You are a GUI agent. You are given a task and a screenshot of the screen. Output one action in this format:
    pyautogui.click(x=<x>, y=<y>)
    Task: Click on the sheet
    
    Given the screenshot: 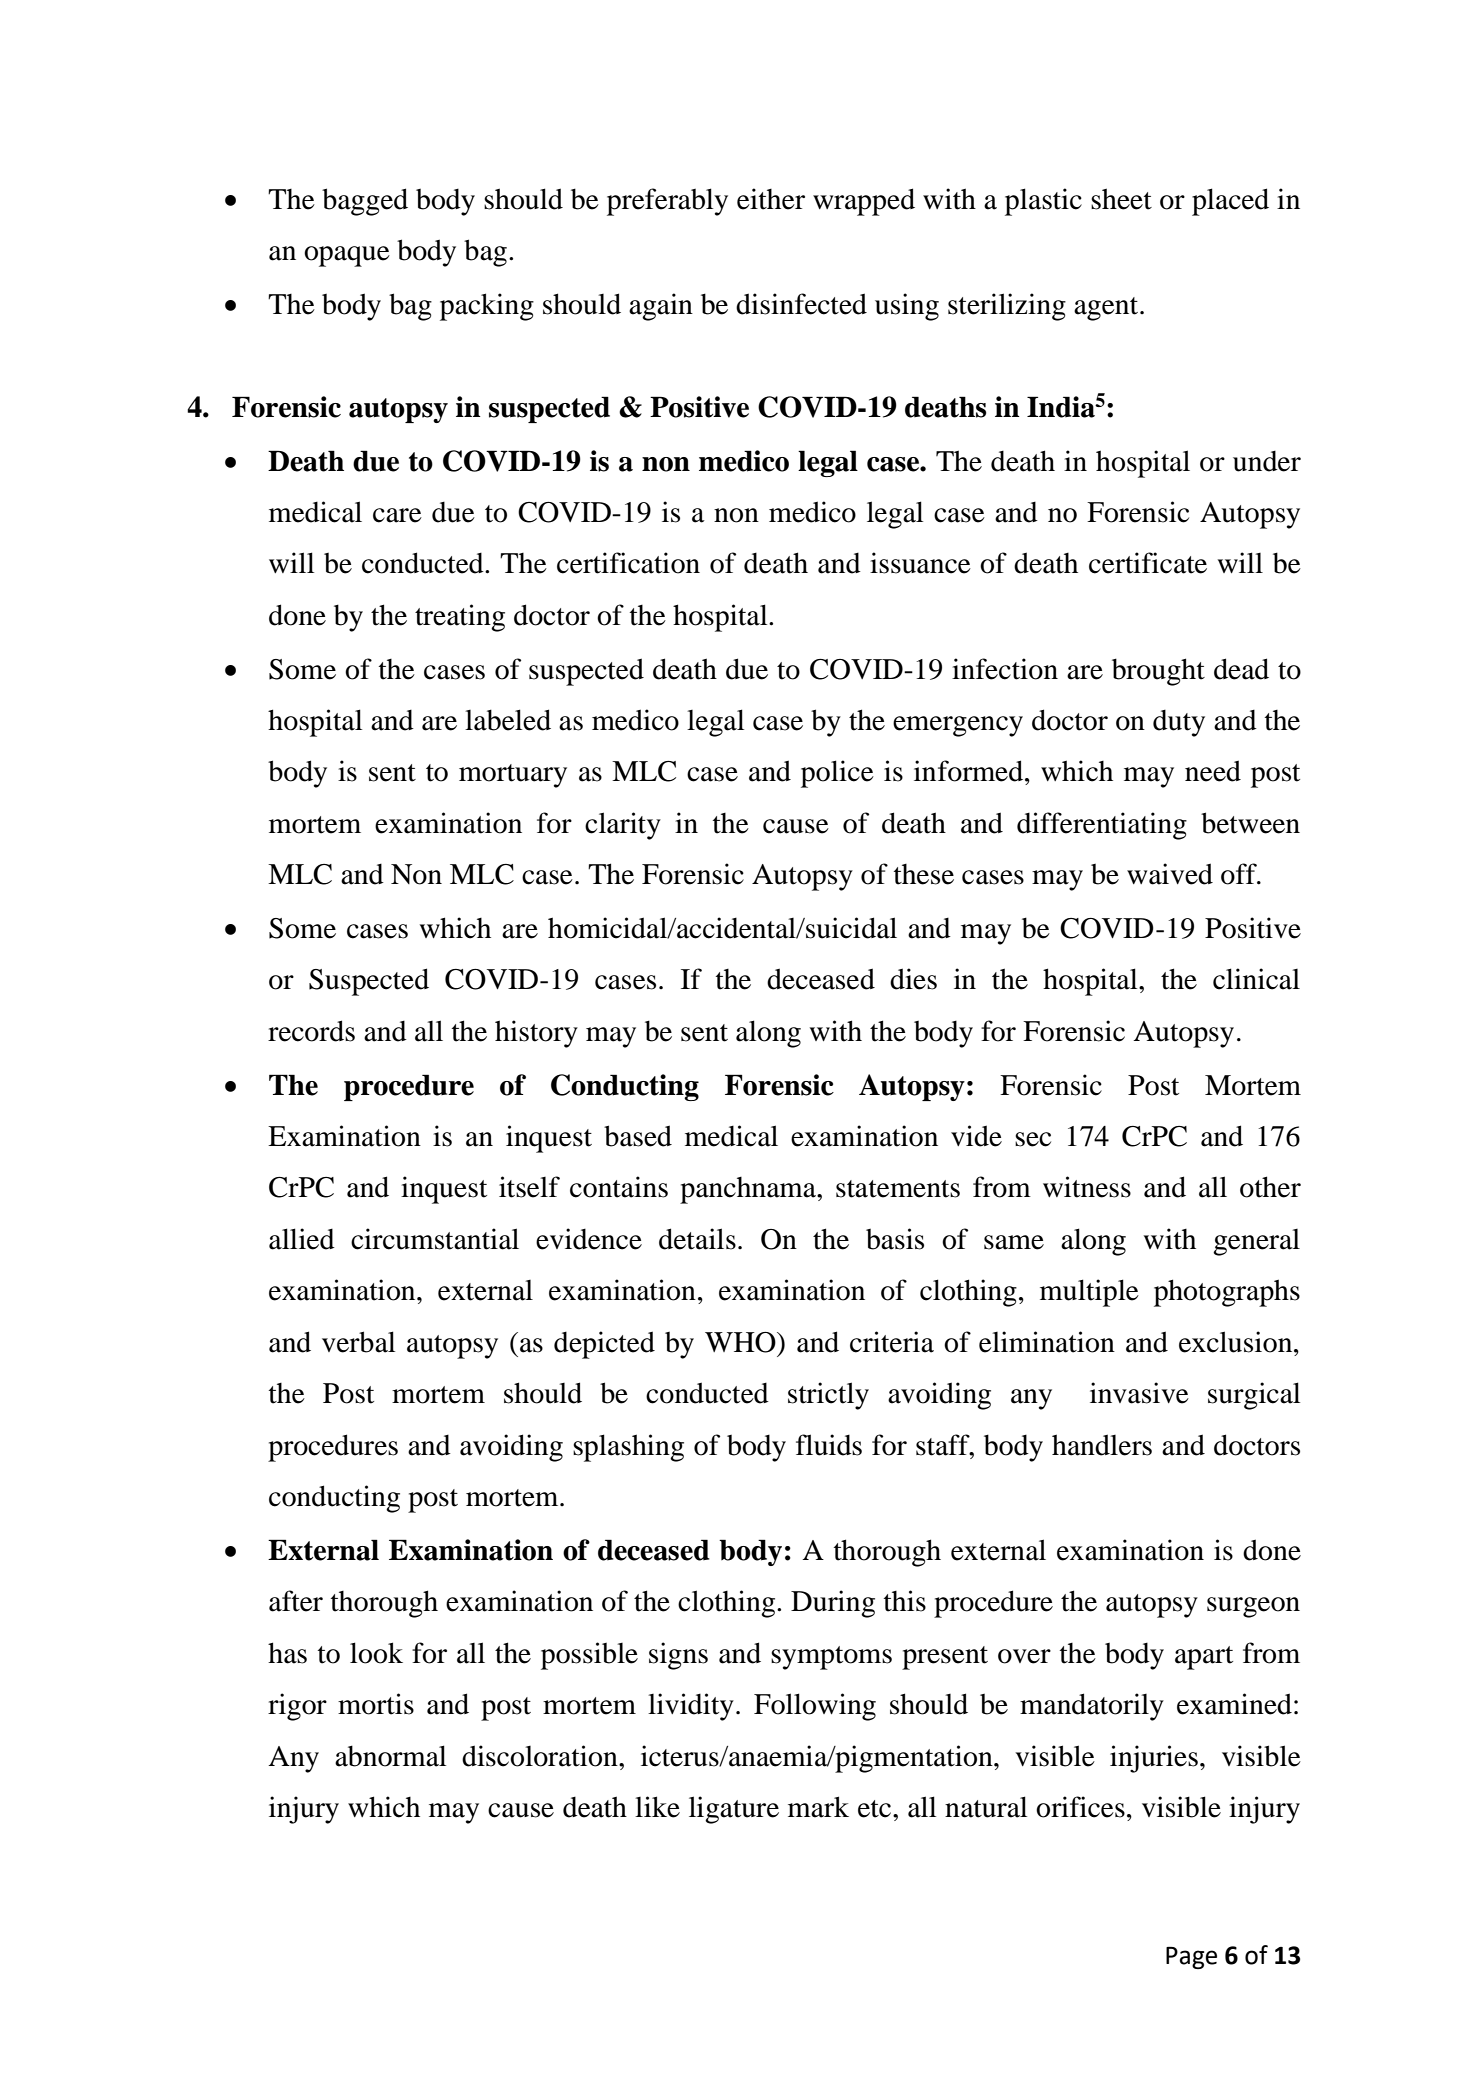 What is the action you would take?
    pyautogui.click(x=1121, y=199)
